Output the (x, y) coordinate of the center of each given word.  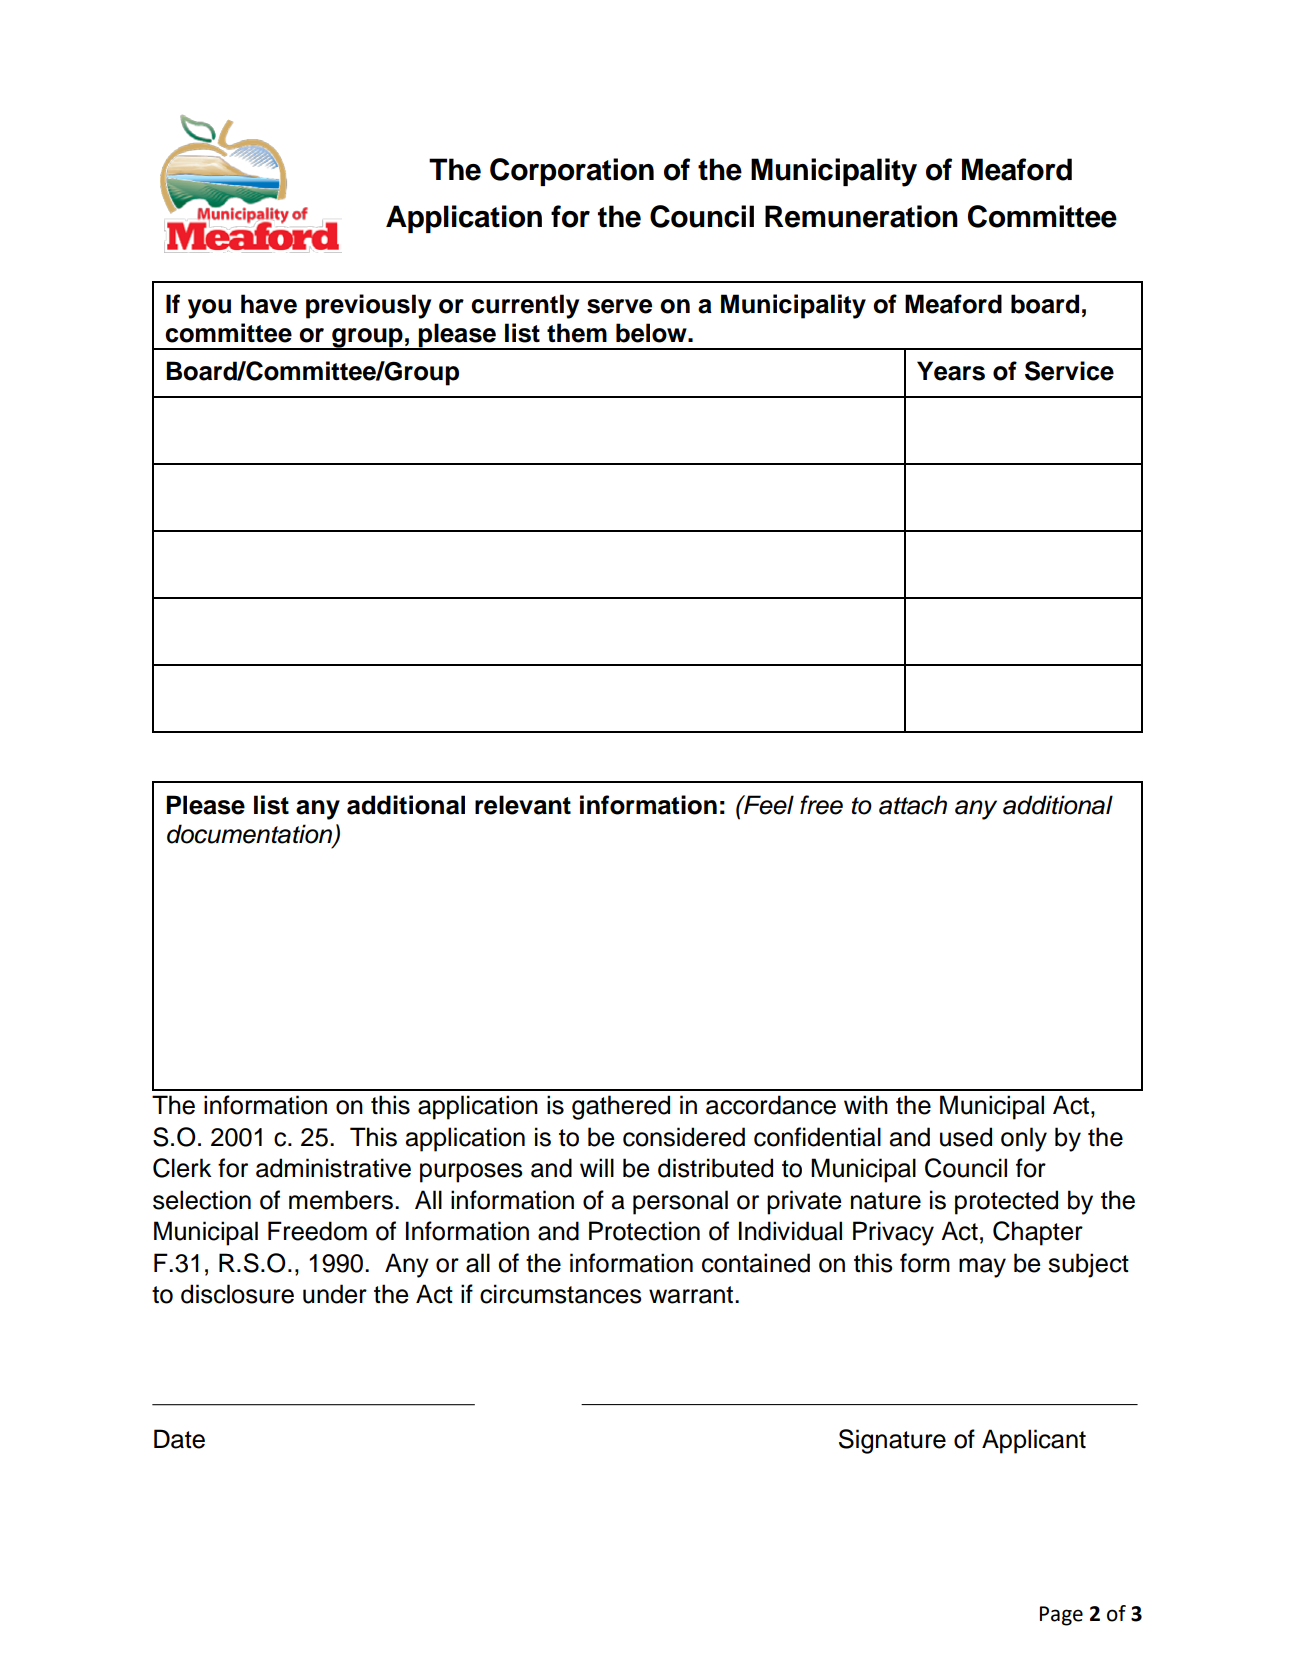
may (982, 1268)
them (577, 333)
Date (179, 1439)
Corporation (572, 172)
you (209, 309)
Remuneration (861, 216)
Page (1061, 1616)
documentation (251, 835)
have (269, 304)
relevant (523, 805)
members (341, 1200)
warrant (692, 1295)
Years (951, 371)
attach (913, 805)
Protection (644, 1231)
